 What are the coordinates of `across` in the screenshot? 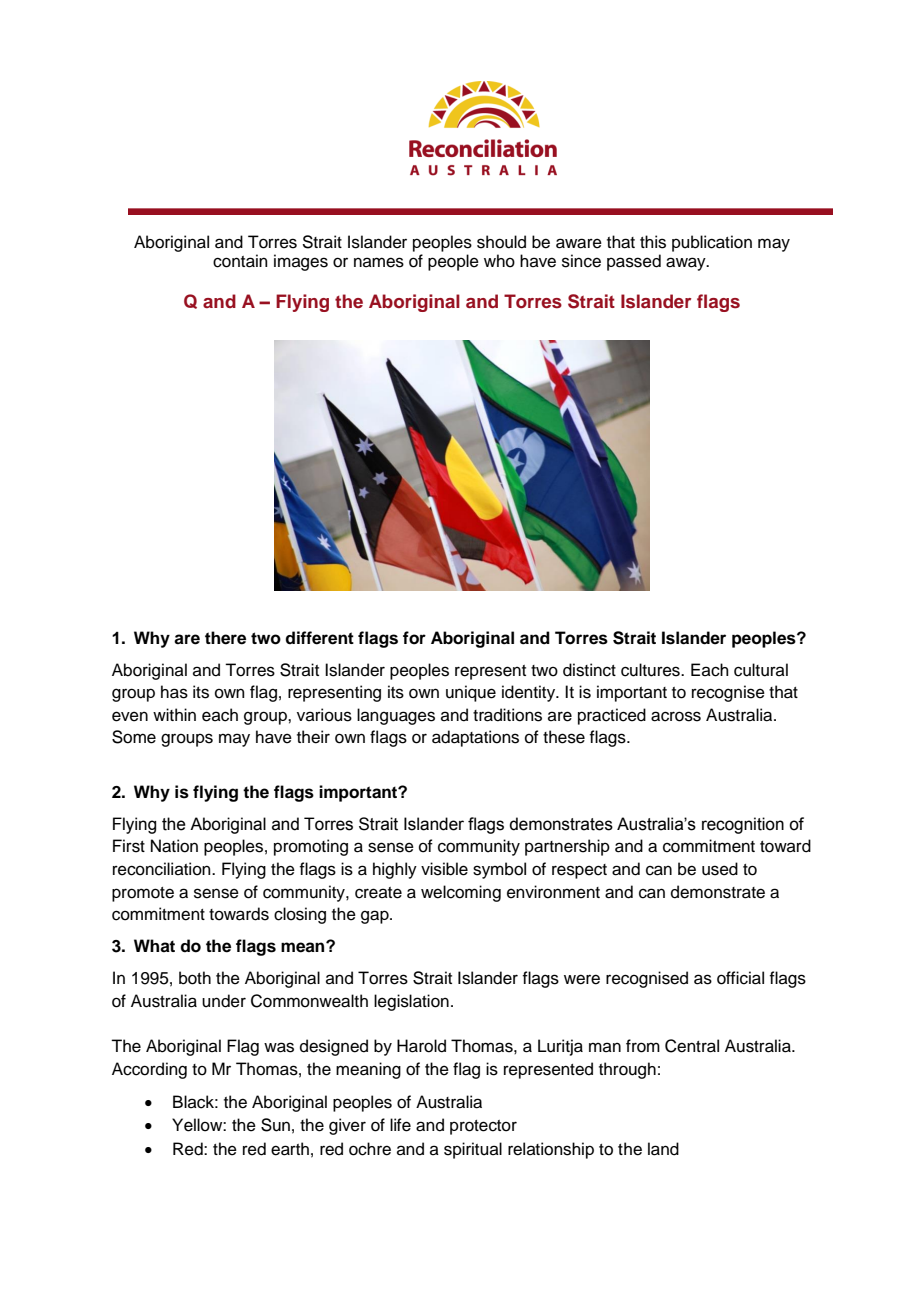 It's located at (676, 716).
